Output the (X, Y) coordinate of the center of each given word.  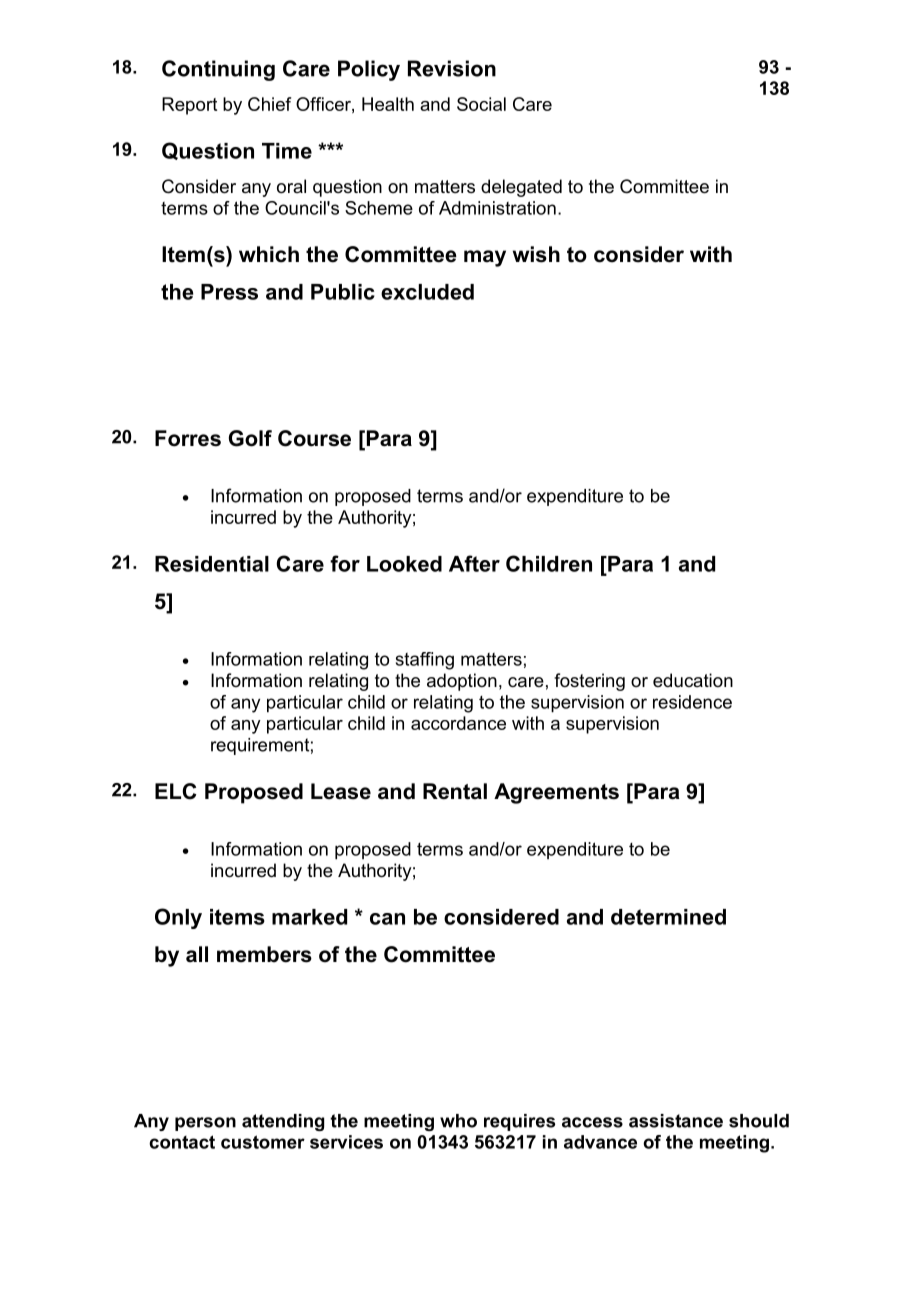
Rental (455, 791)
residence (692, 702)
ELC (176, 791)
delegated (521, 188)
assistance (676, 1121)
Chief (269, 104)
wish (536, 254)
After (474, 563)
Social (481, 104)
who (458, 1121)
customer (263, 1142)
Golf (250, 438)
